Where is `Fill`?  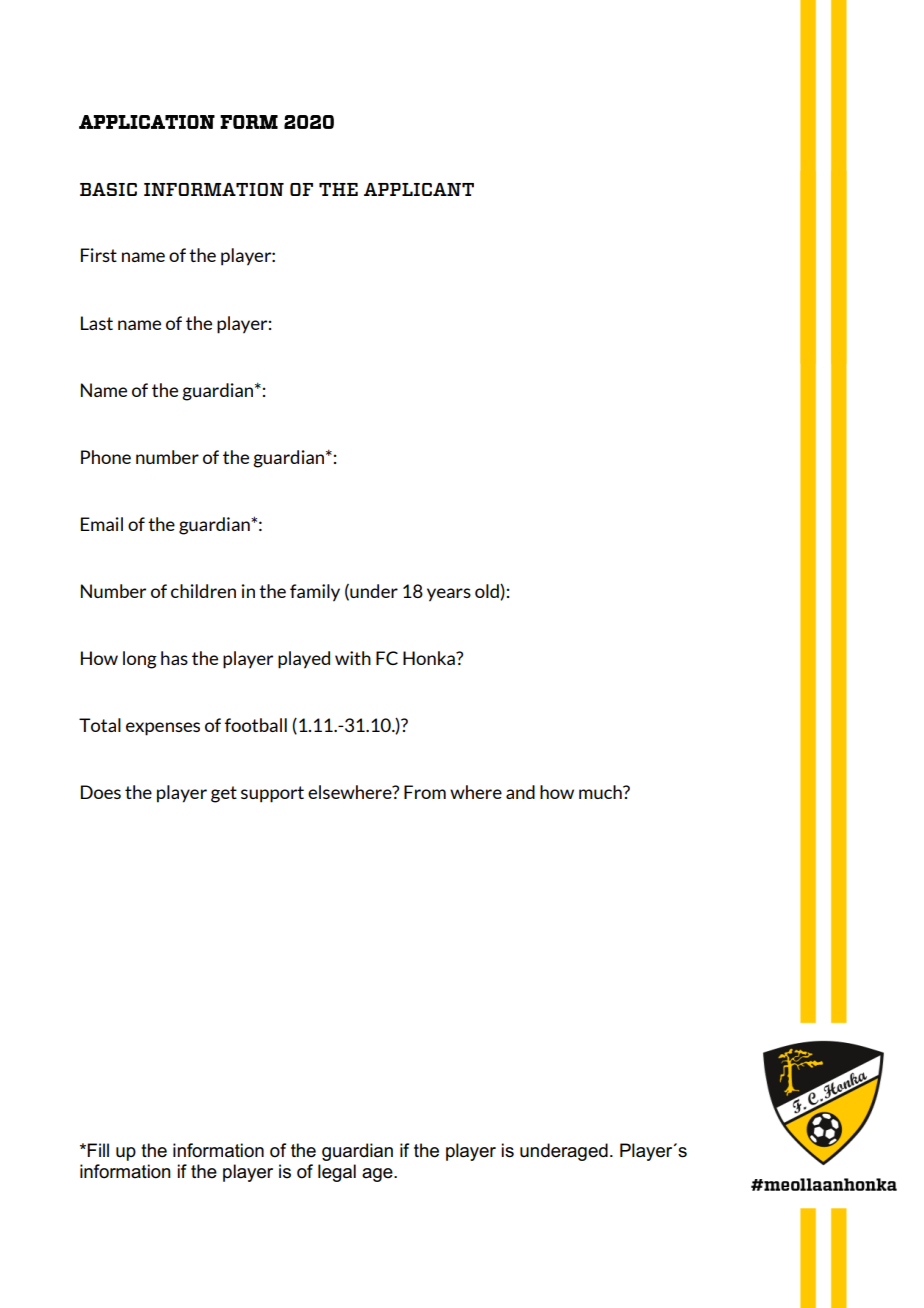
Fill is located at coordinates (98, 1150).
